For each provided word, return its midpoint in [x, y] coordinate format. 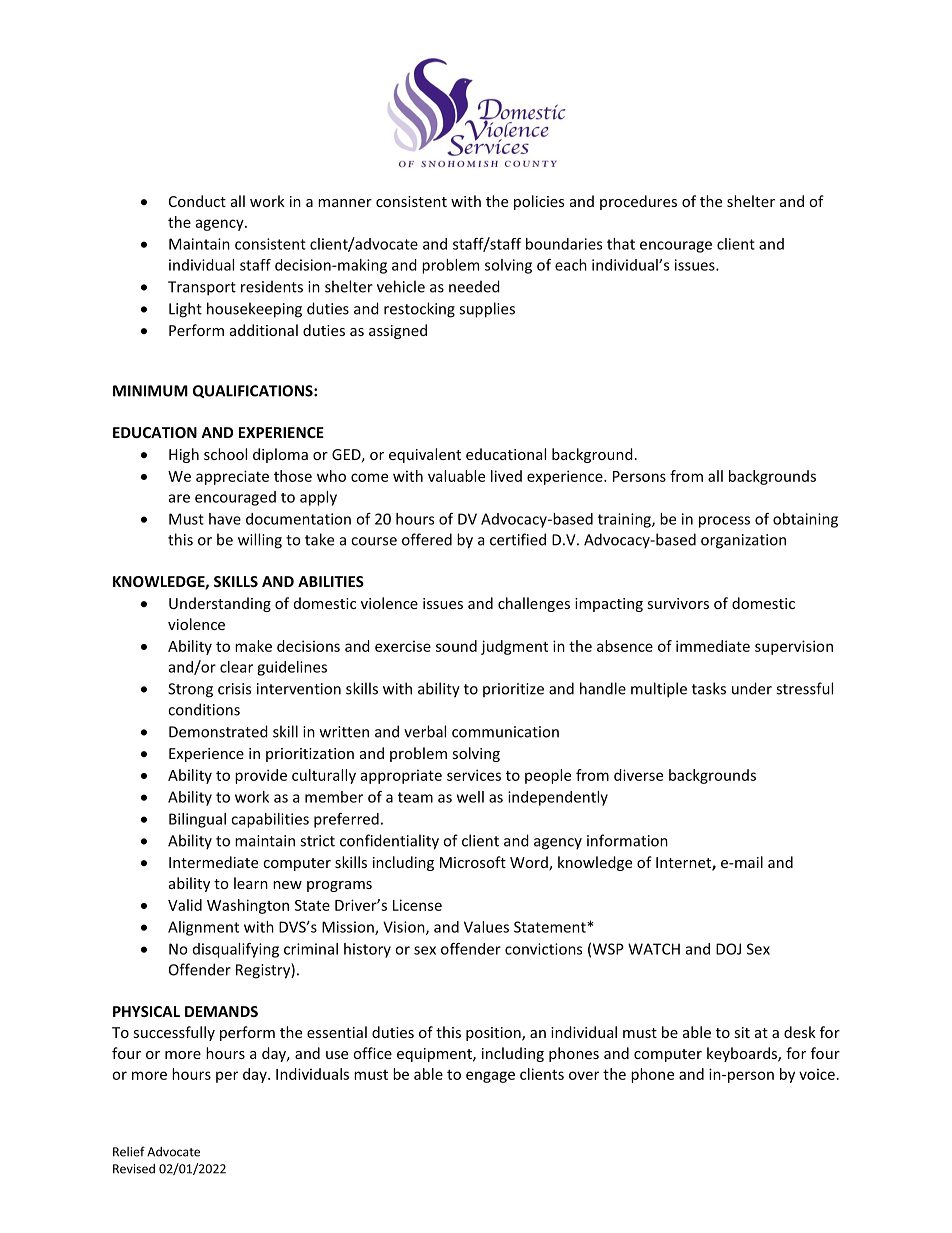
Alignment [203, 928]
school [225, 454]
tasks [709, 688]
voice [817, 1074]
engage [490, 1077]
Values [486, 927]
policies [539, 202]
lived [506, 476]
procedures [638, 202]
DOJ [728, 949]
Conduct [197, 201]
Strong [190, 690]
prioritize [513, 690]
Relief [129, 1151]
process [724, 522]
